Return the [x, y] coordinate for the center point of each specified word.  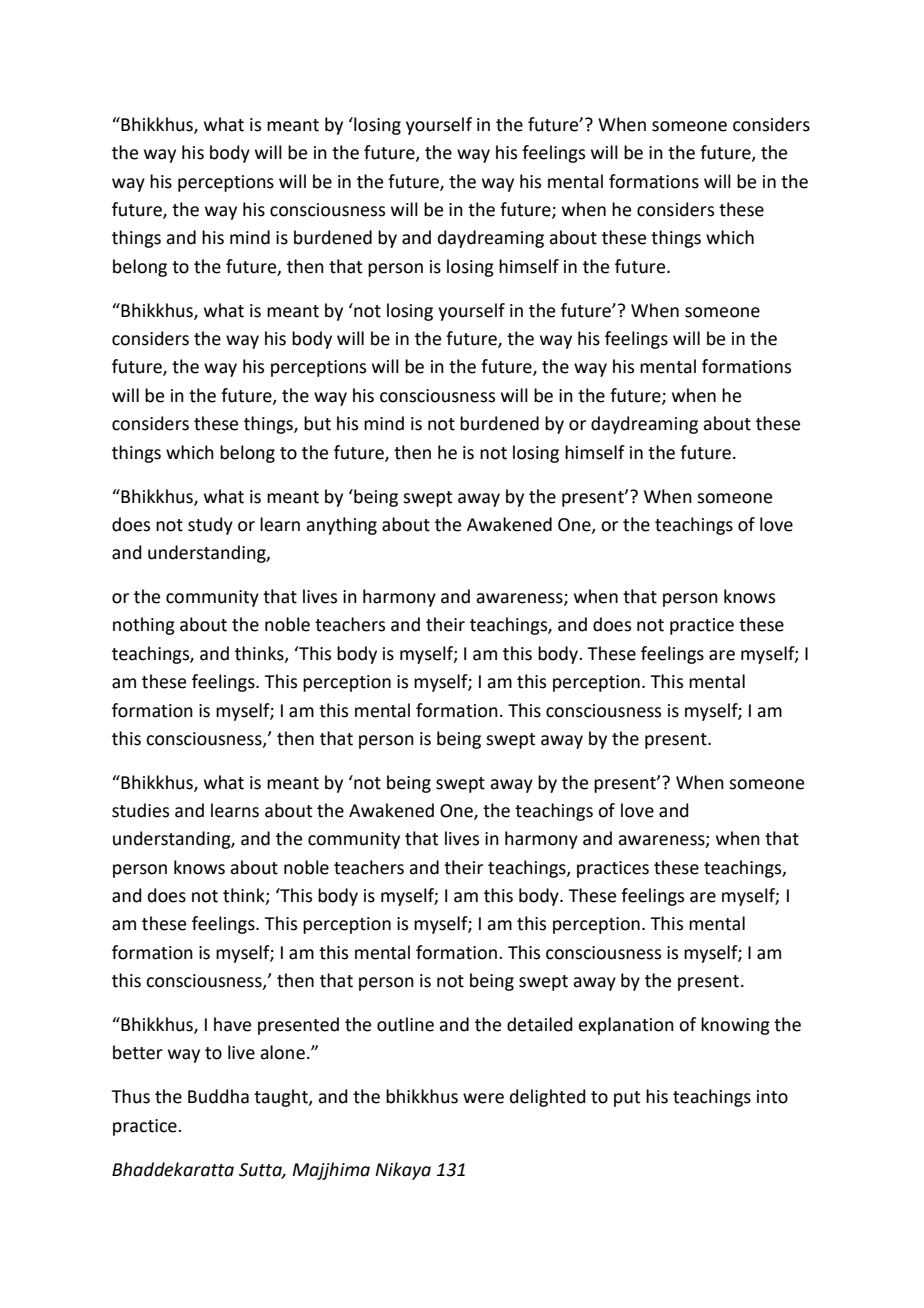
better [138, 1052]
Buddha [218, 1096]
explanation [626, 1026]
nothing [144, 626]
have [232, 1024]
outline [405, 1024]
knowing [735, 1026]
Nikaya [403, 1171]
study [210, 526]
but [317, 423]
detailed [540, 1024]
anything [341, 526]
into [772, 1097]
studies [140, 810]
